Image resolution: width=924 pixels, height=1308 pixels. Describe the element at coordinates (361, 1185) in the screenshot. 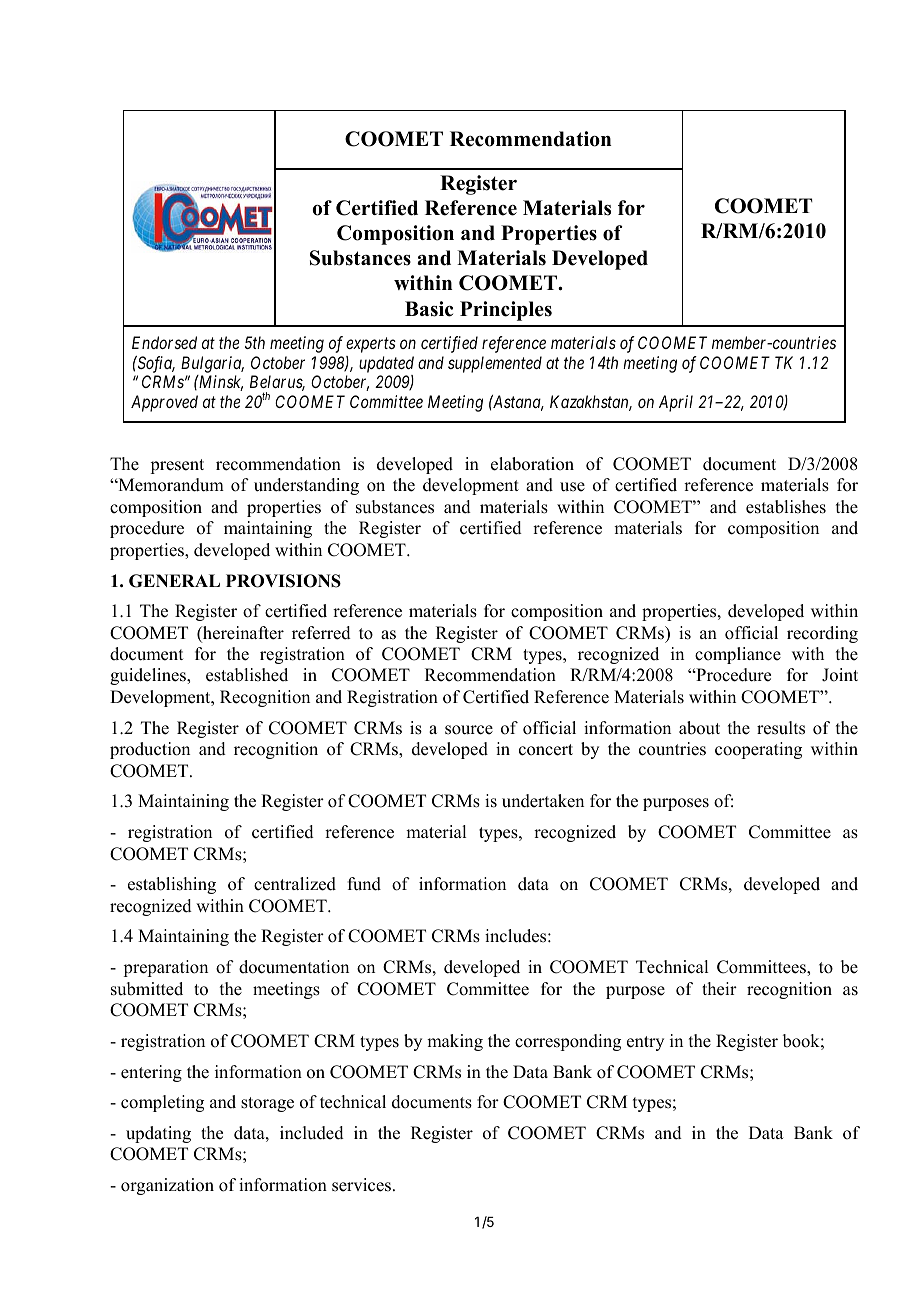

I see `services` at that location.
